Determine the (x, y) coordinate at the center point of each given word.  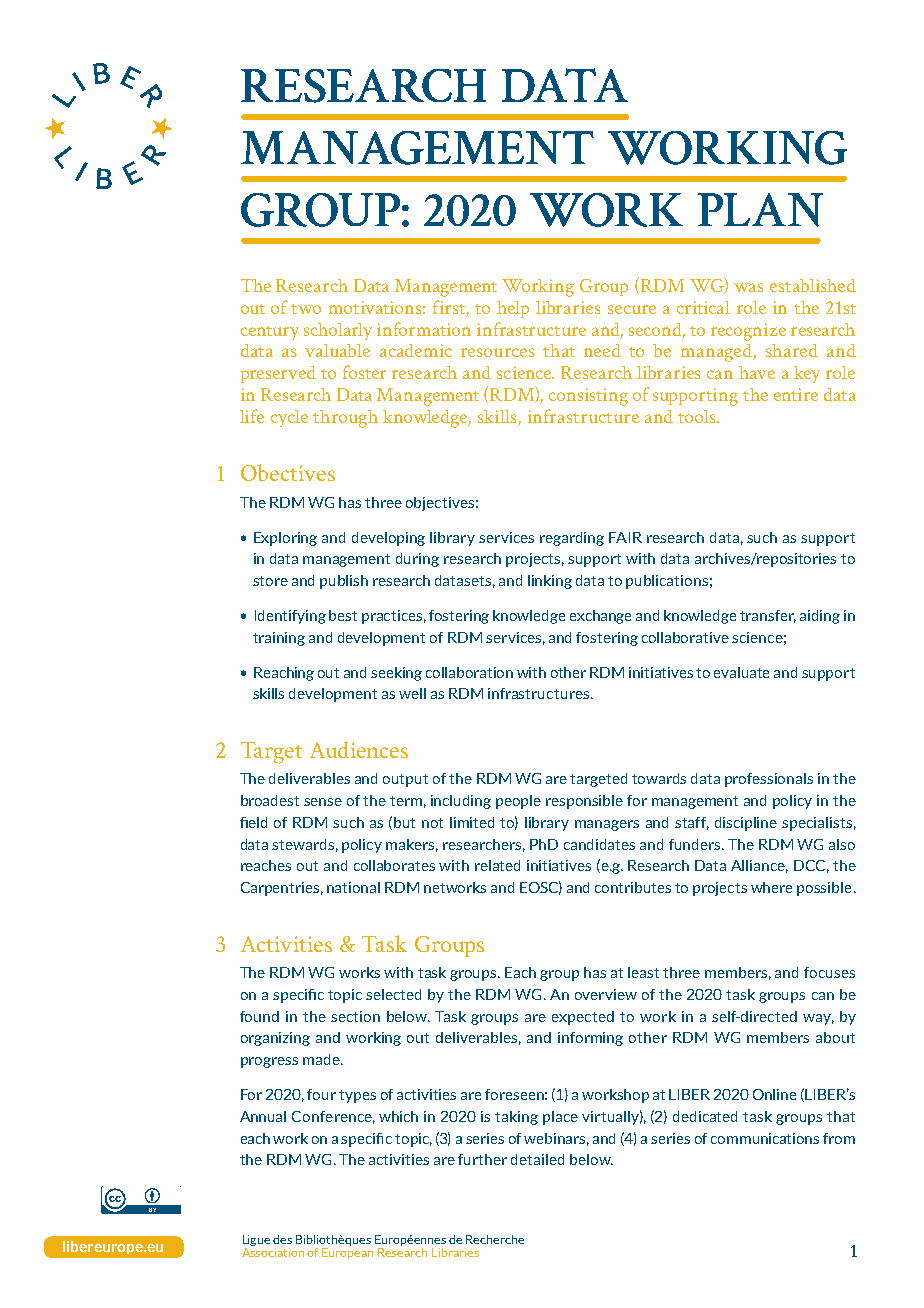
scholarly (338, 331)
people (518, 802)
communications (765, 1138)
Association (273, 1251)
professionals (769, 780)
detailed (537, 1159)
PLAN (760, 210)
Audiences (359, 749)
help (513, 309)
